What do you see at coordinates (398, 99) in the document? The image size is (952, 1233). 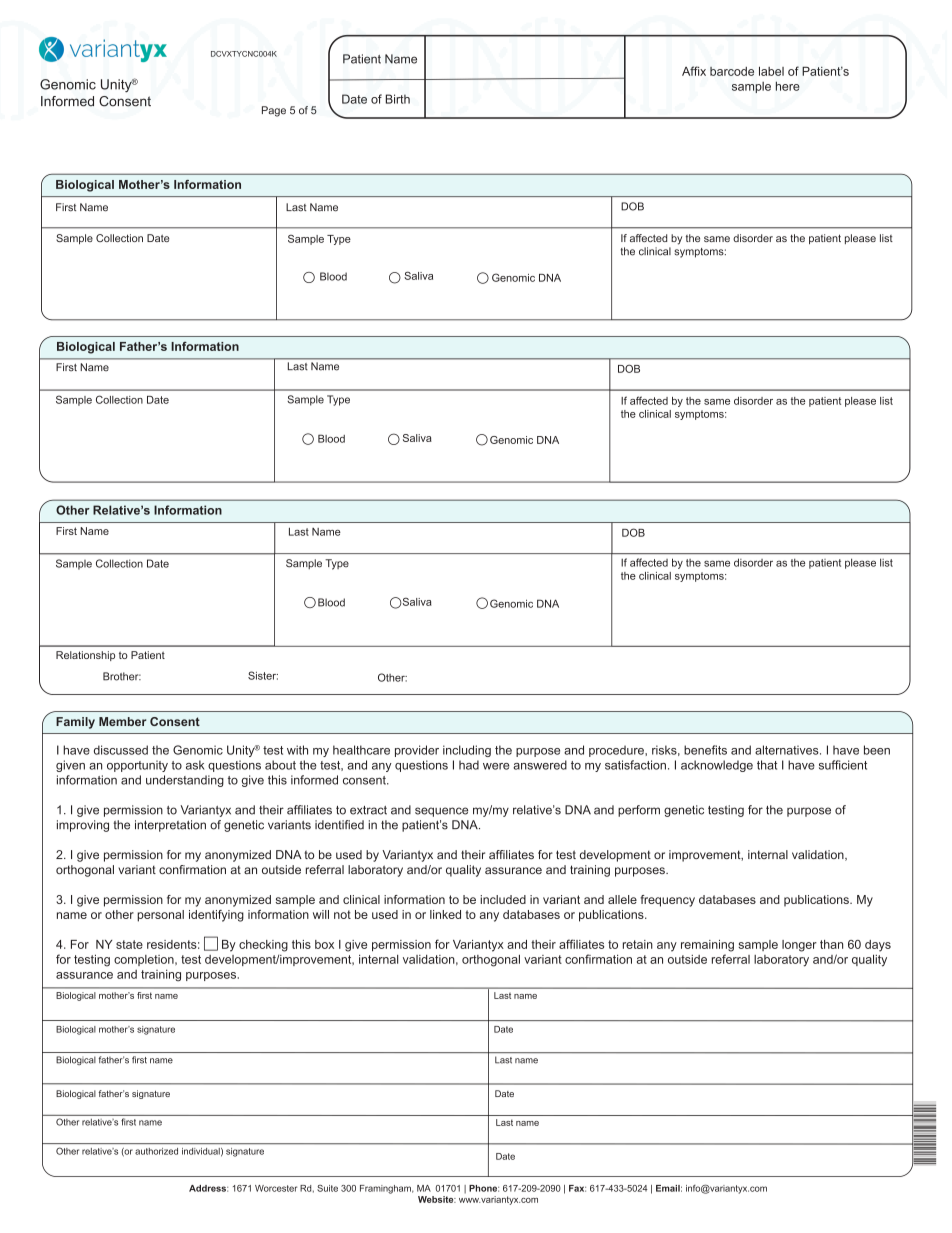 I see `Birth` at bounding box center [398, 99].
